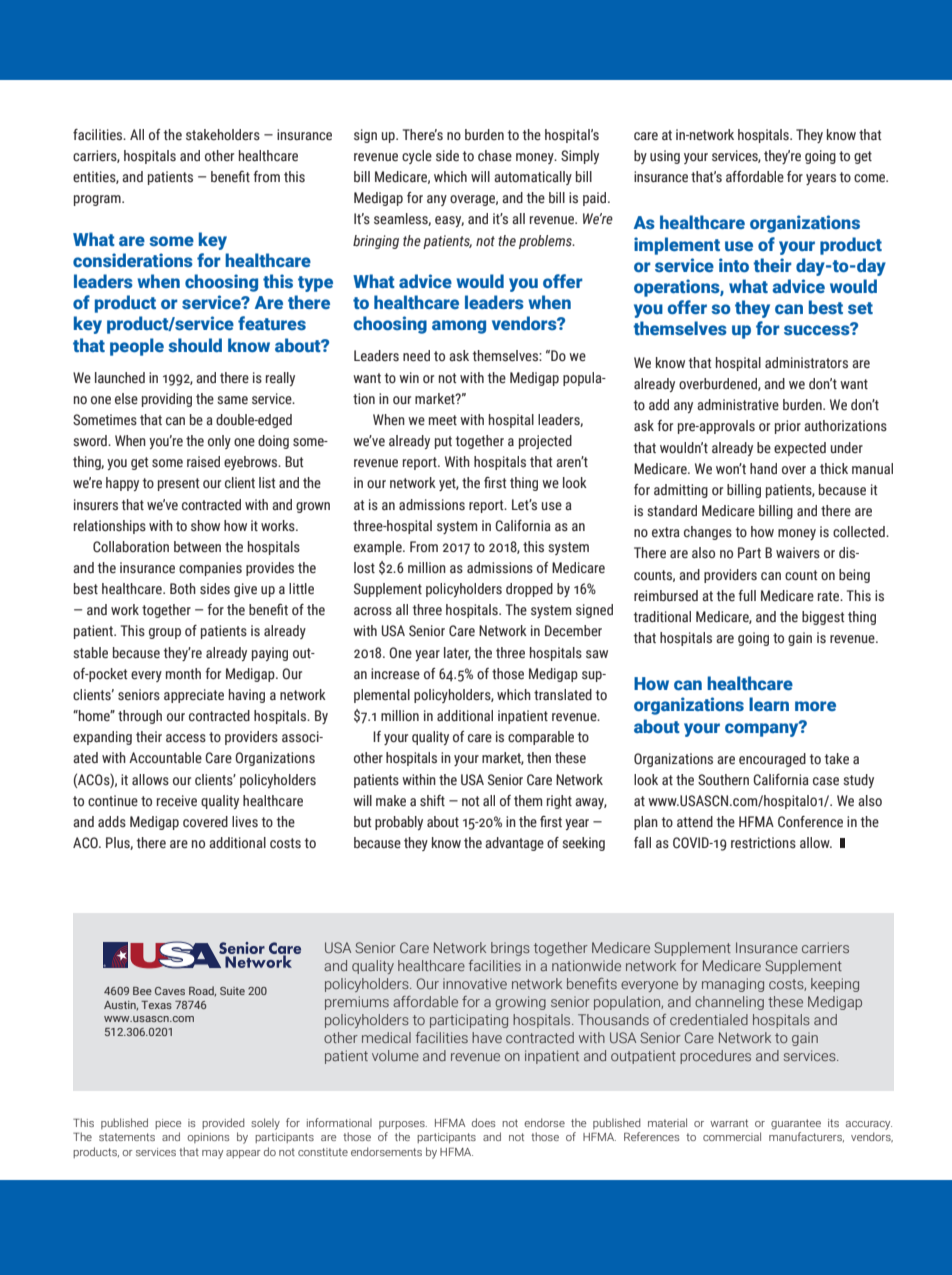 This image has height=1275, width=952. Describe the element at coordinates (539, 758) in the image. I see `then` at that location.
